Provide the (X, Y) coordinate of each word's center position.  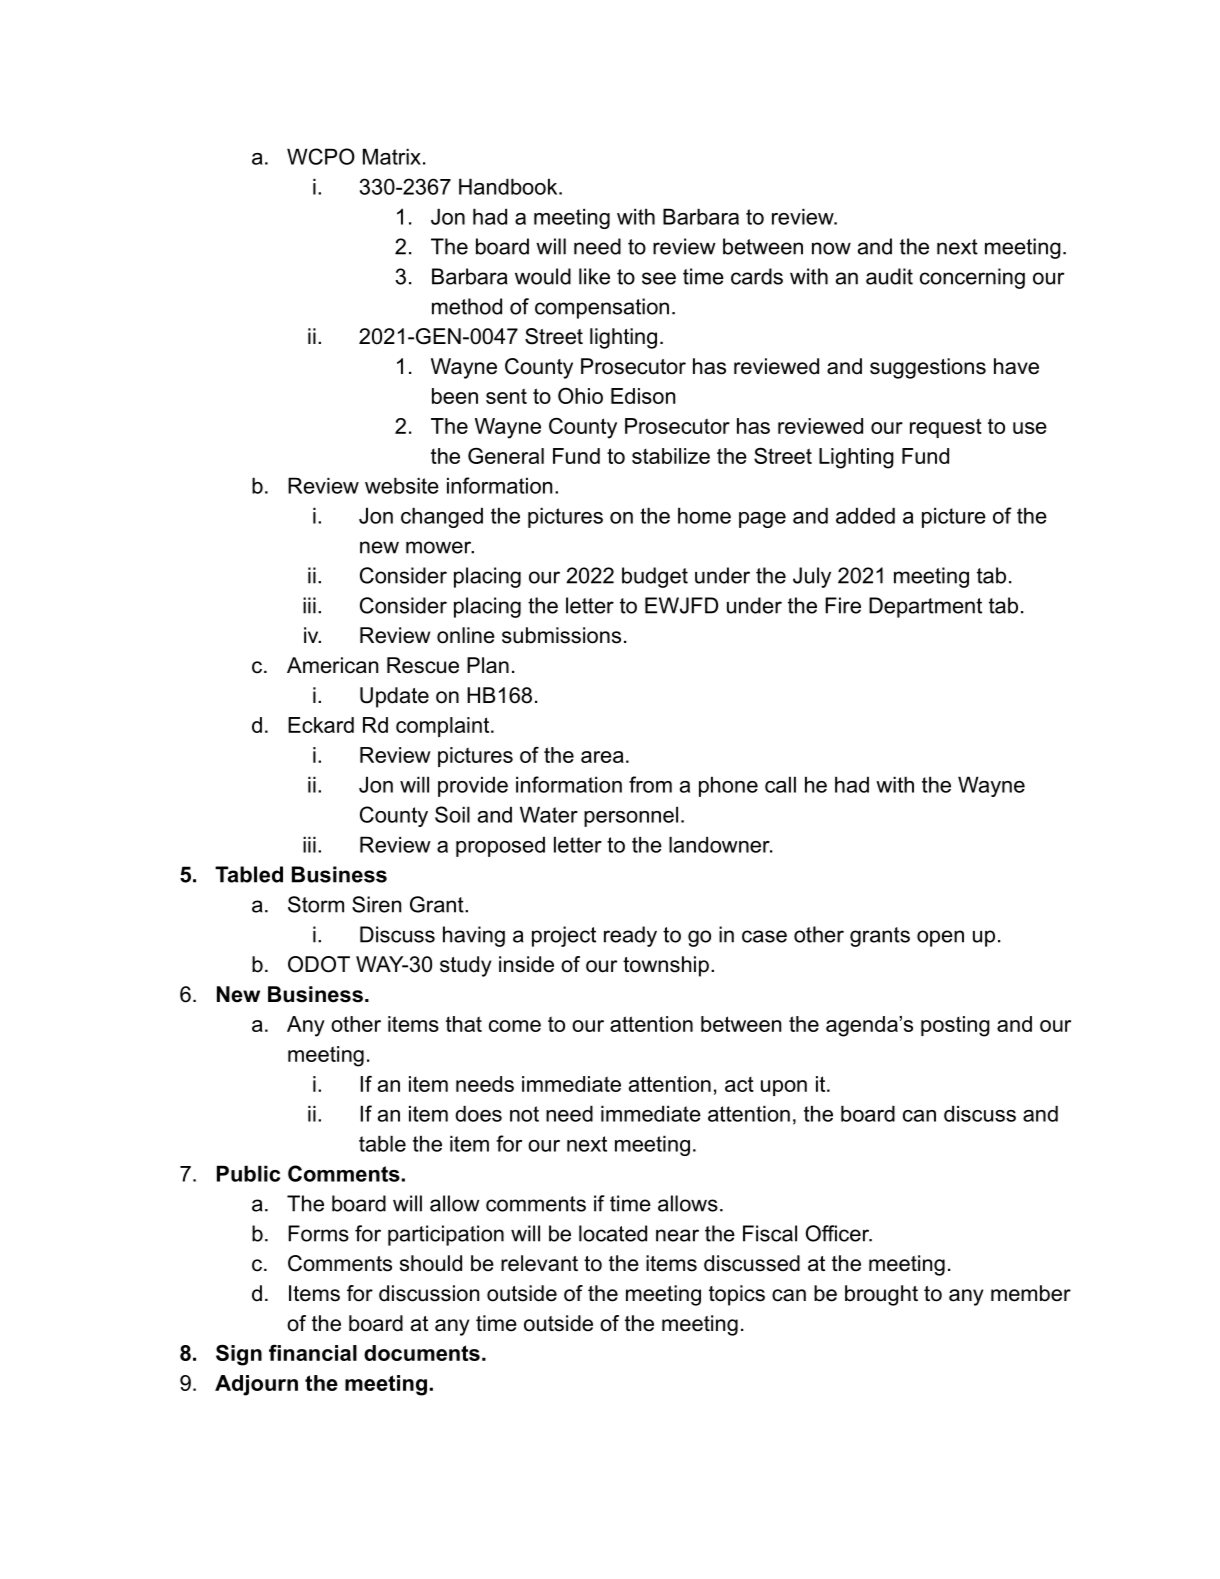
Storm (316, 904)
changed (442, 517)
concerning (972, 278)
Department (925, 607)
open (940, 938)
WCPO (321, 156)
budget (655, 577)
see (659, 278)
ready (630, 936)
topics (737, 1295)
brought (881, 1295)
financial (313, 1353)
